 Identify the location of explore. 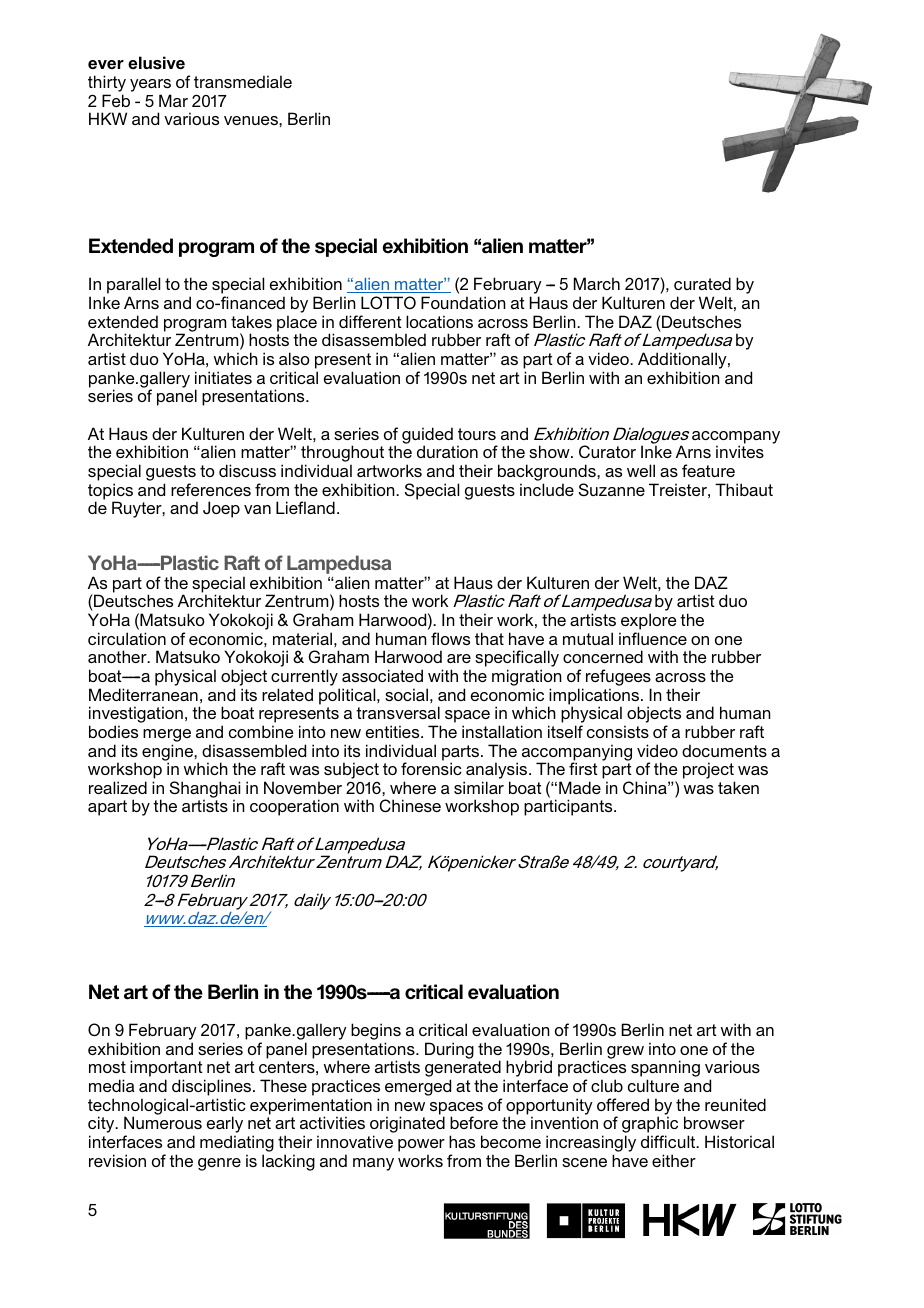
(649, 621).
